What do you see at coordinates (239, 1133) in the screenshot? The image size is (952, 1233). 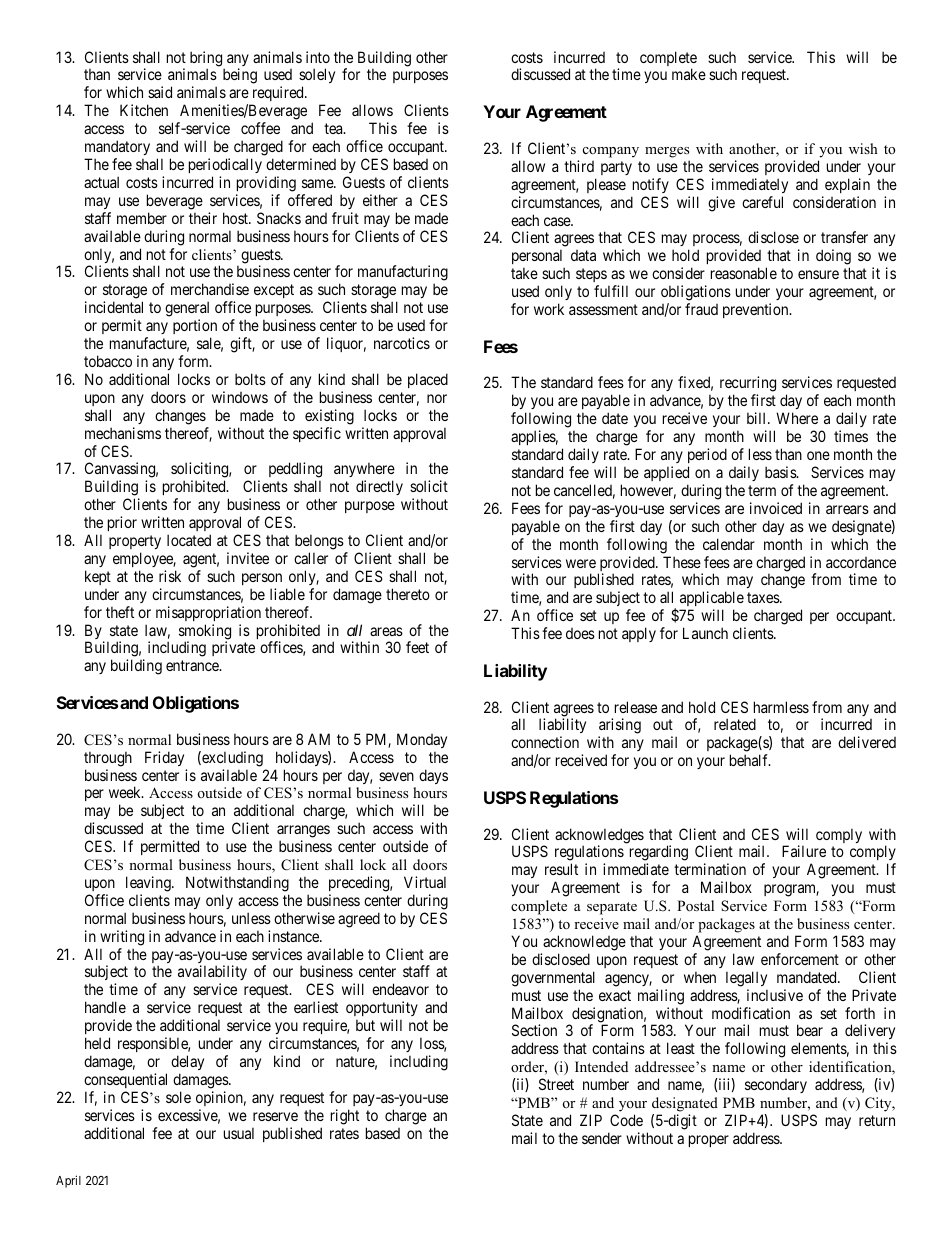 I see `usual` at bounding box center [239, 1133].
